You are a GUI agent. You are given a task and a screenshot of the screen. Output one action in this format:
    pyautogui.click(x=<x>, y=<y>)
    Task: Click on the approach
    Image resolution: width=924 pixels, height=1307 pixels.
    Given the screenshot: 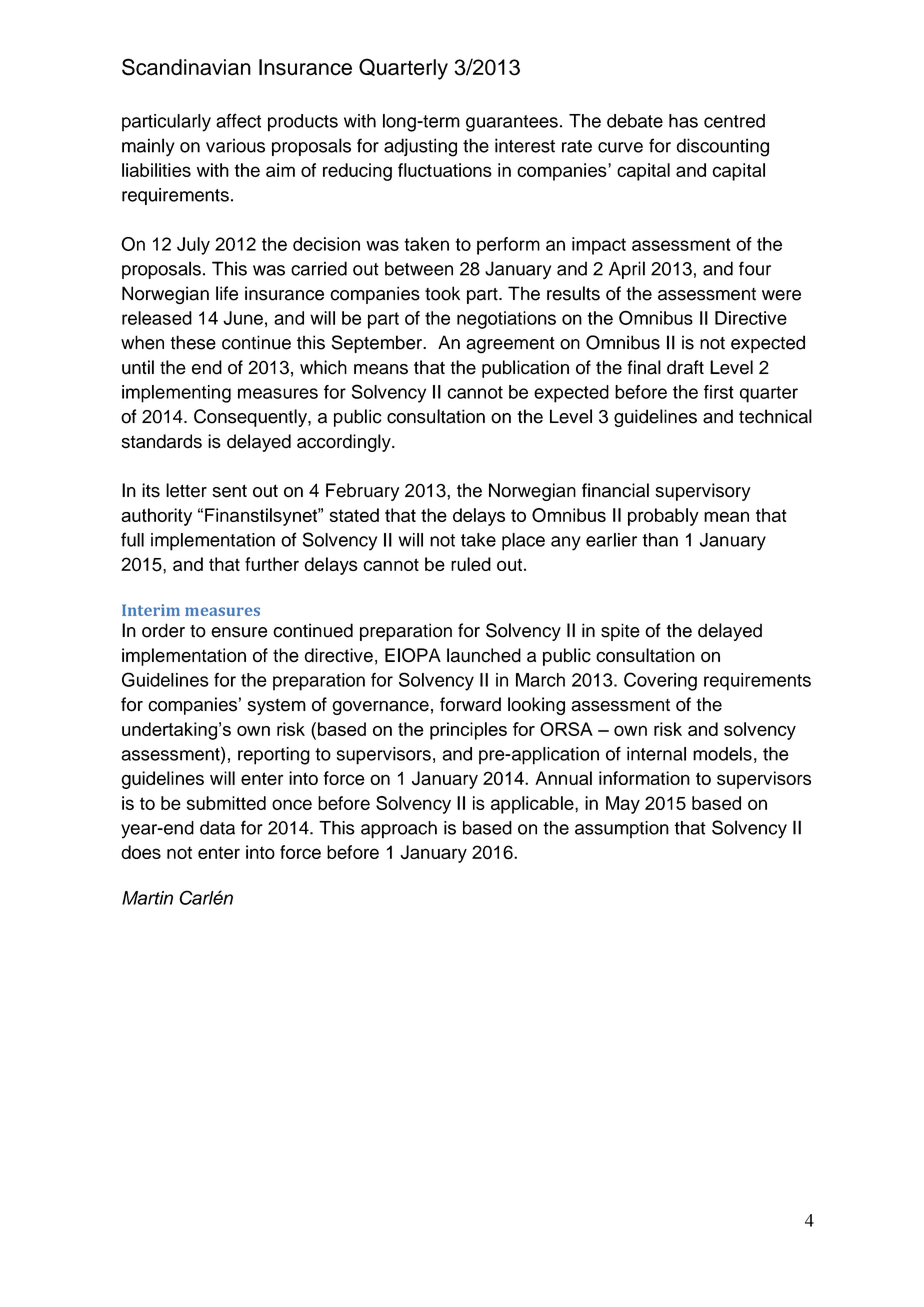 What is the action you would take?
    pyautogui.click(x=399, y=830)
